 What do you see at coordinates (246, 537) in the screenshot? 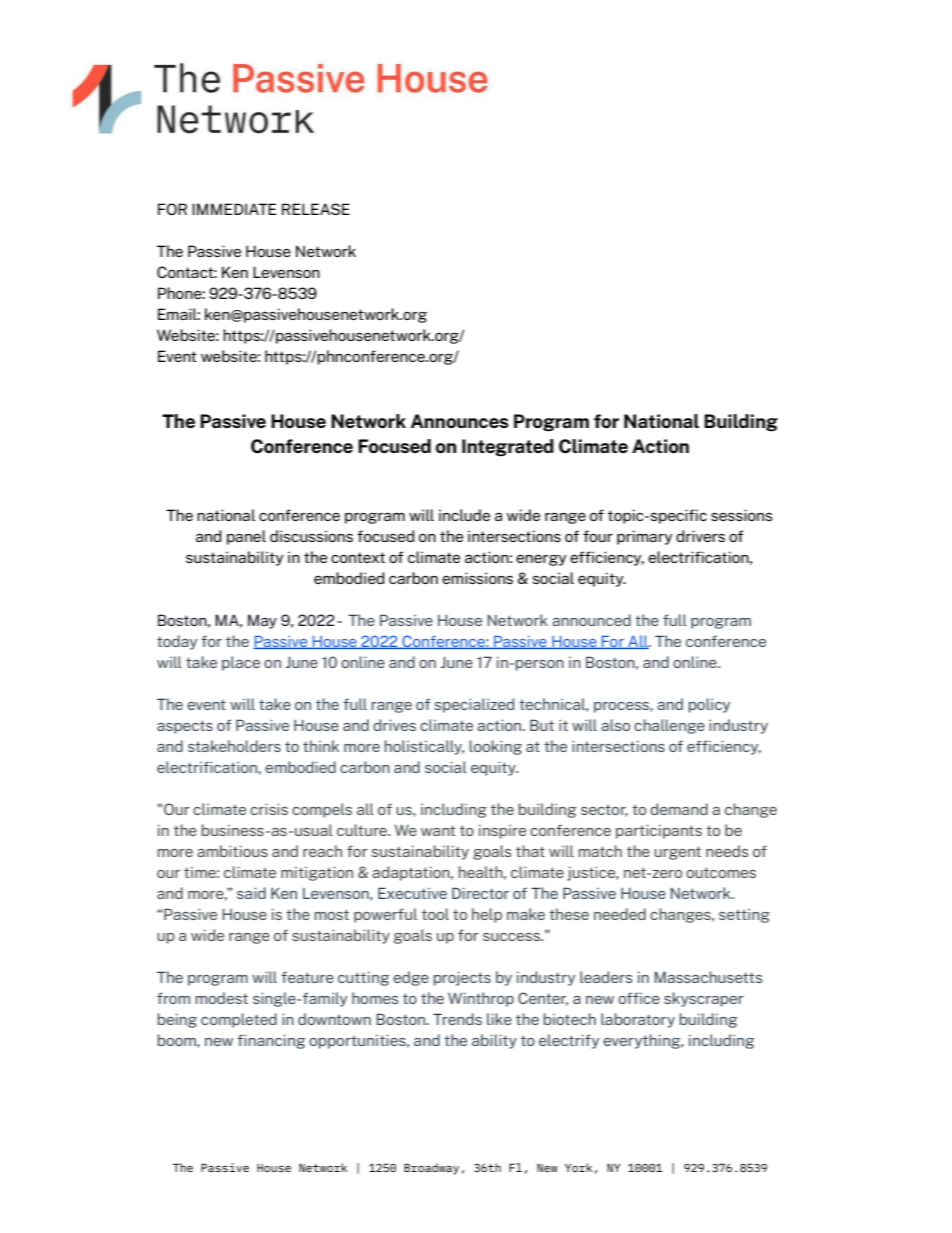
I see `panel` at bounding box center [246, 537].
